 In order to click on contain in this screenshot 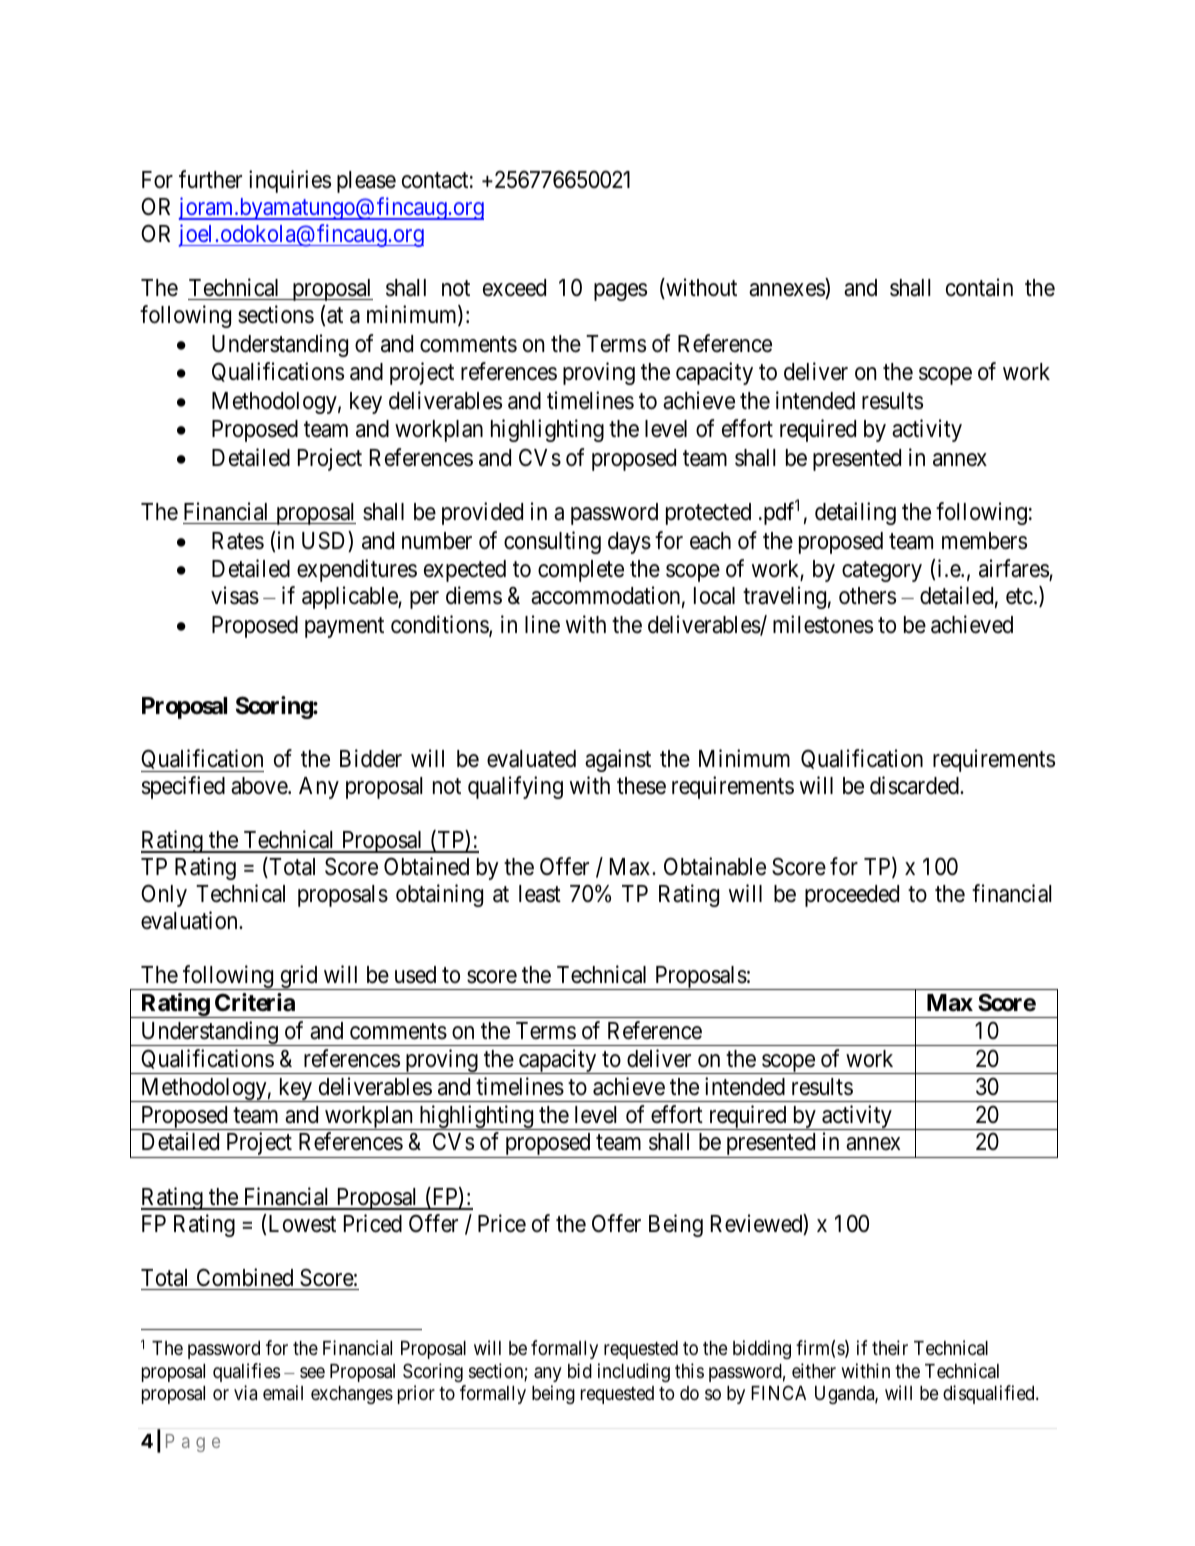, I will do `click(979, 287)`.
